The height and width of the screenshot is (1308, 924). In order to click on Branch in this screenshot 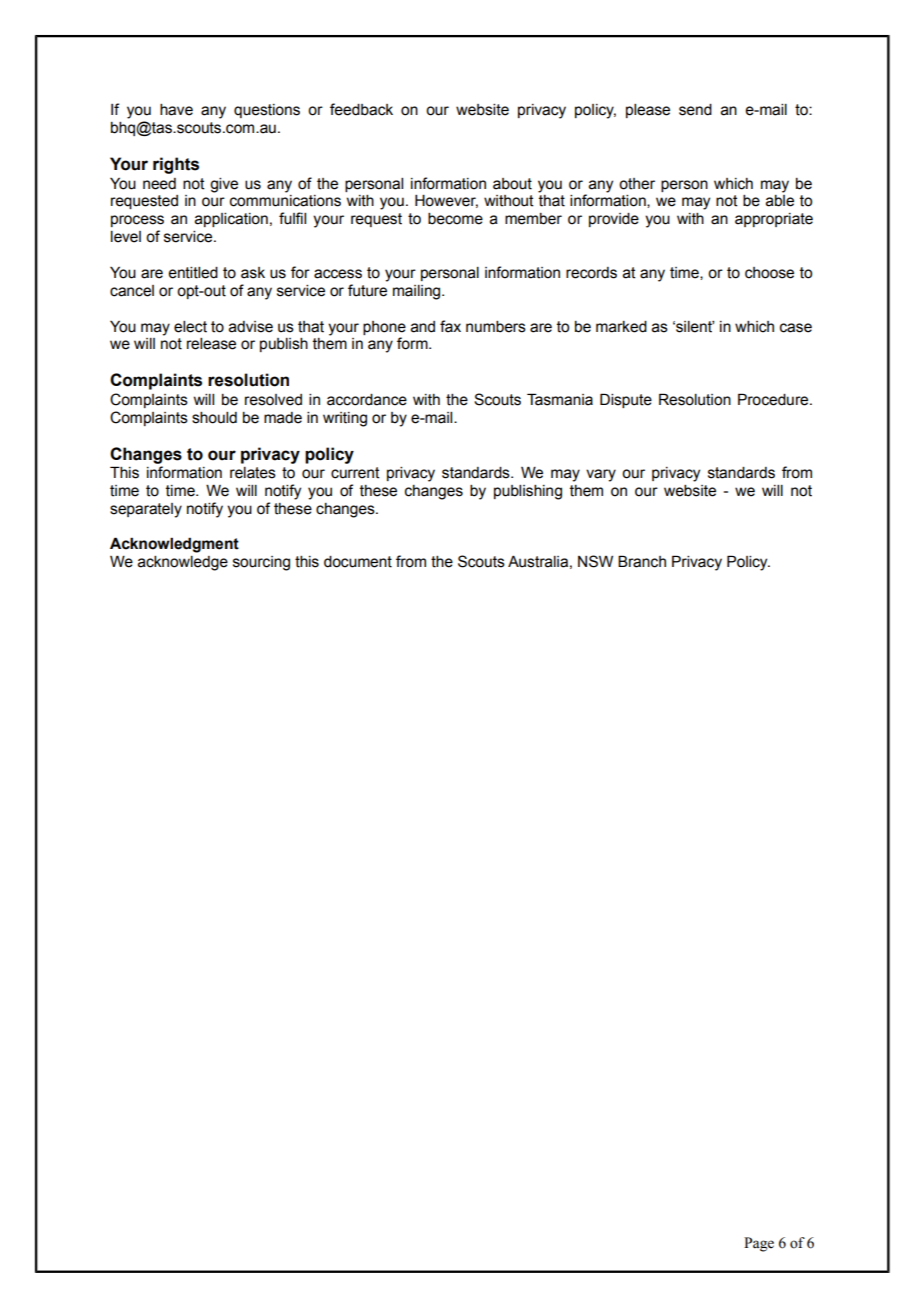, I will do `click(642, 561)`.
